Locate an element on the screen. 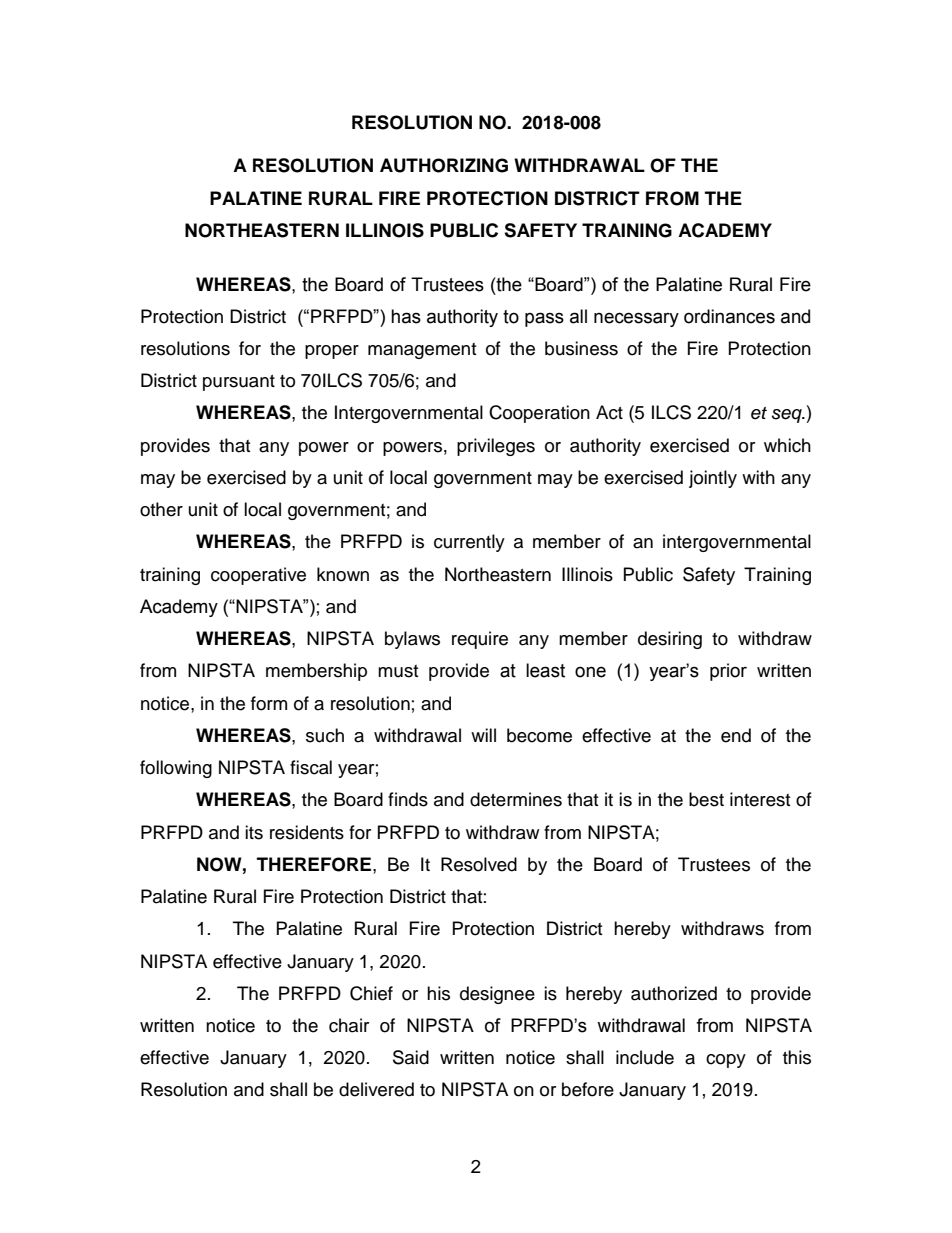 The image size is (952, 1233). ordinances is located at coordinates (729, 316).
